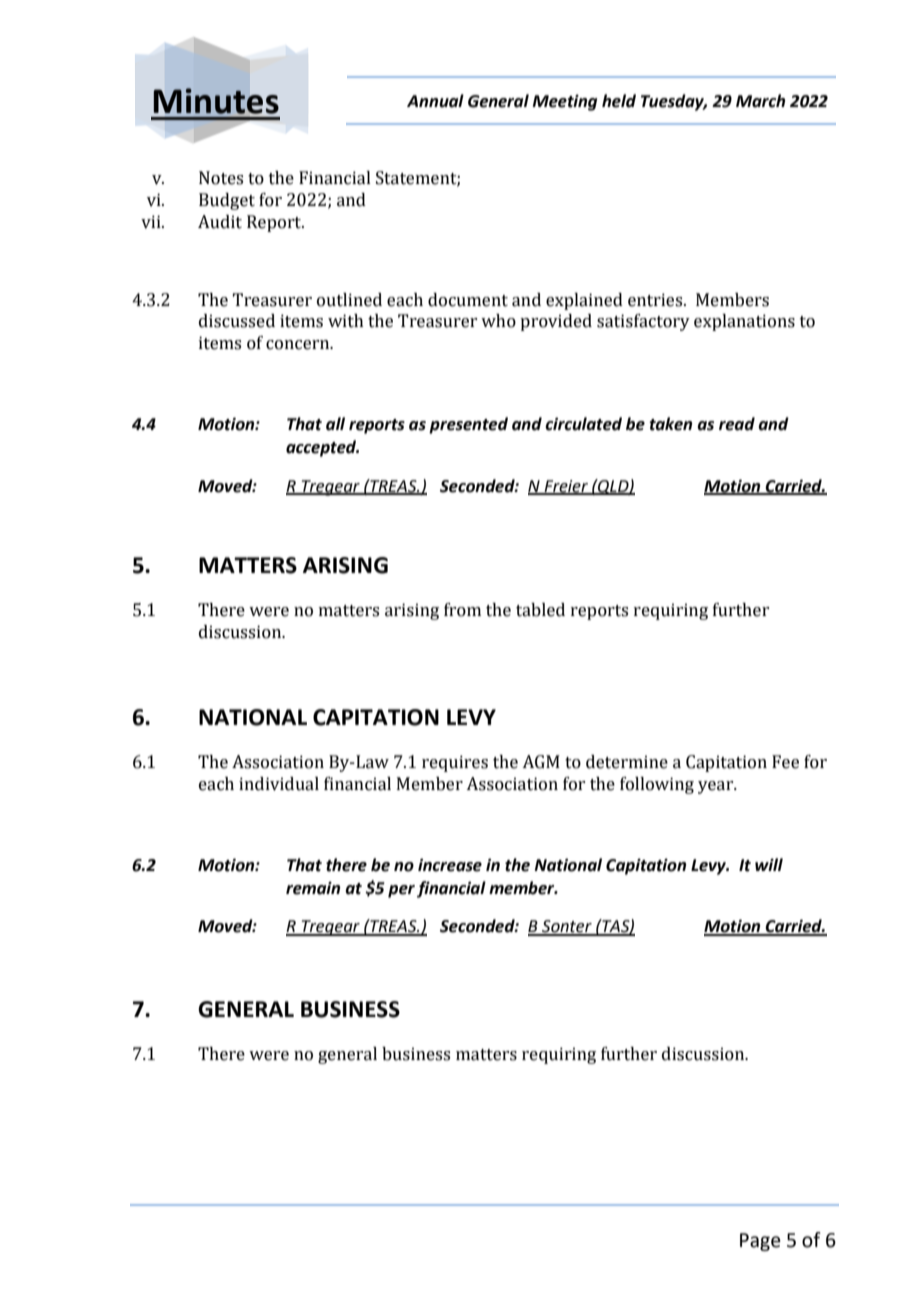 The width and height of the image is (924, 1308). I want to click on remain, so click(313, 888).
